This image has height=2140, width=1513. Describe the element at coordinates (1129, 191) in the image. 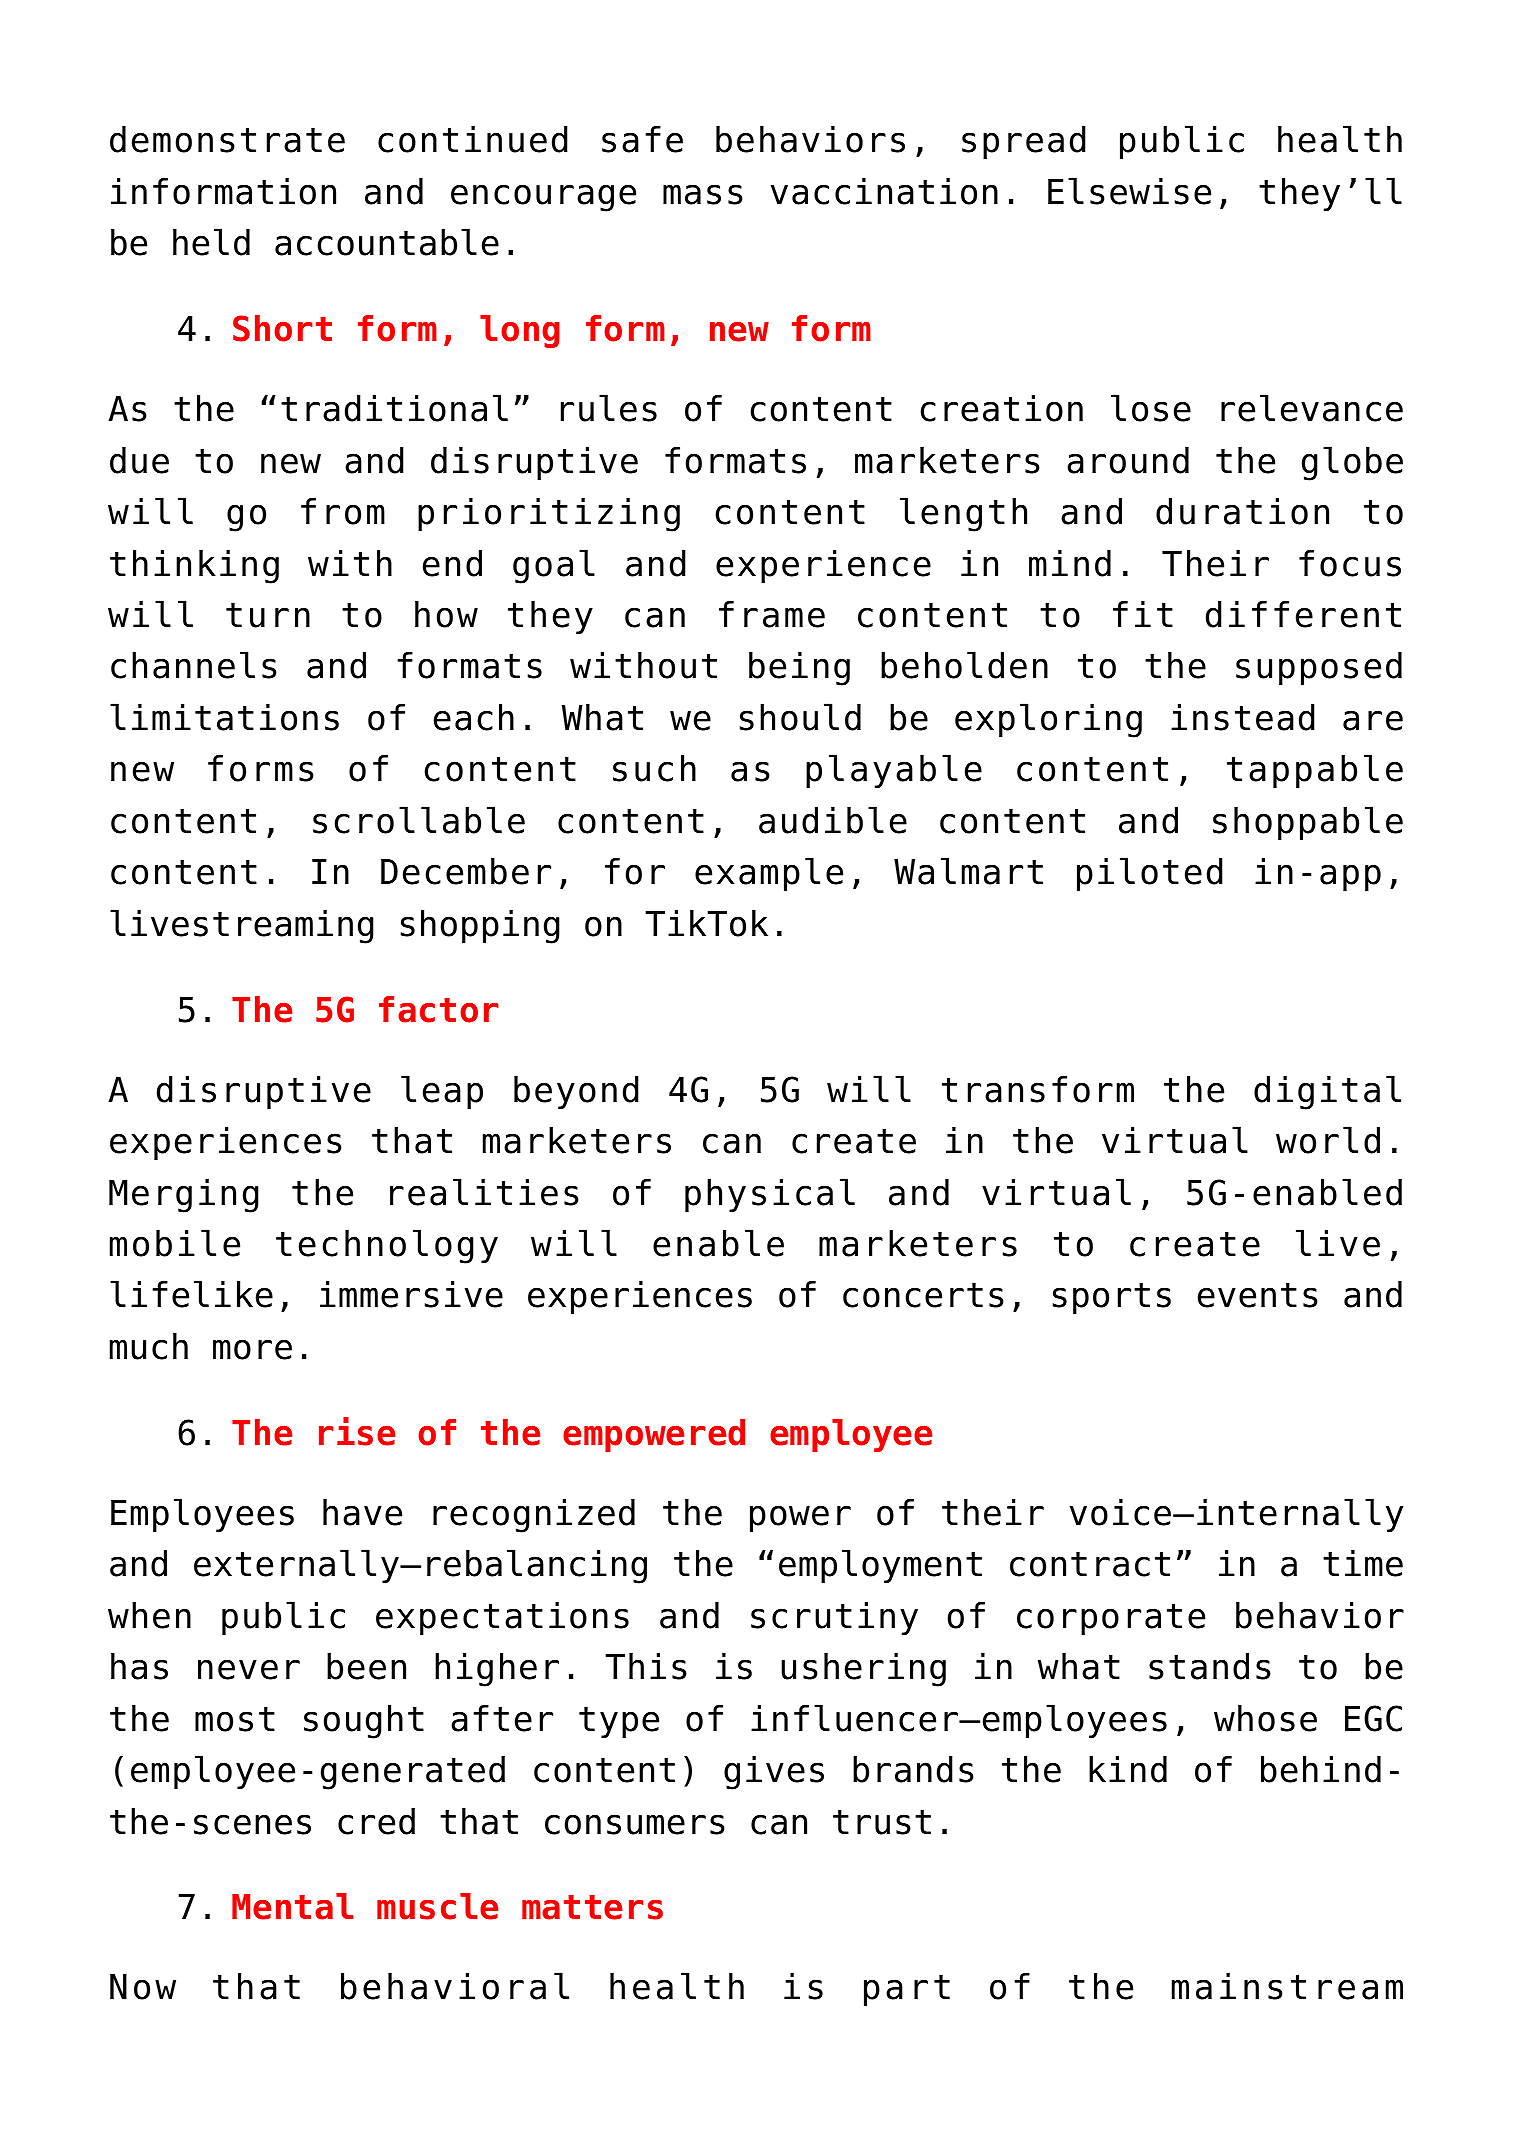

I see `Elsewise` at that location.
